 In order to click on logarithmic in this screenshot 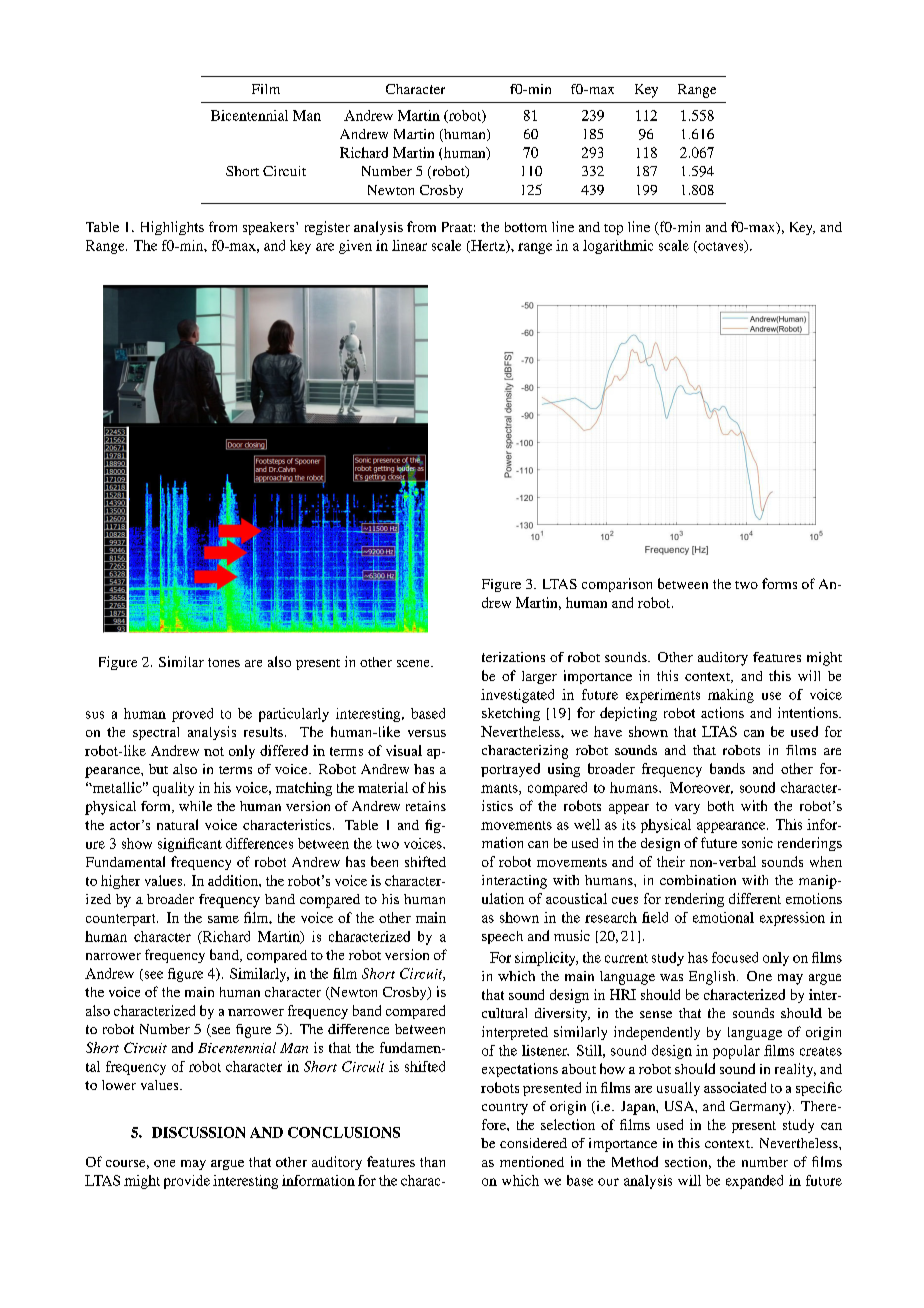, I will do `click(618, 247)`.
